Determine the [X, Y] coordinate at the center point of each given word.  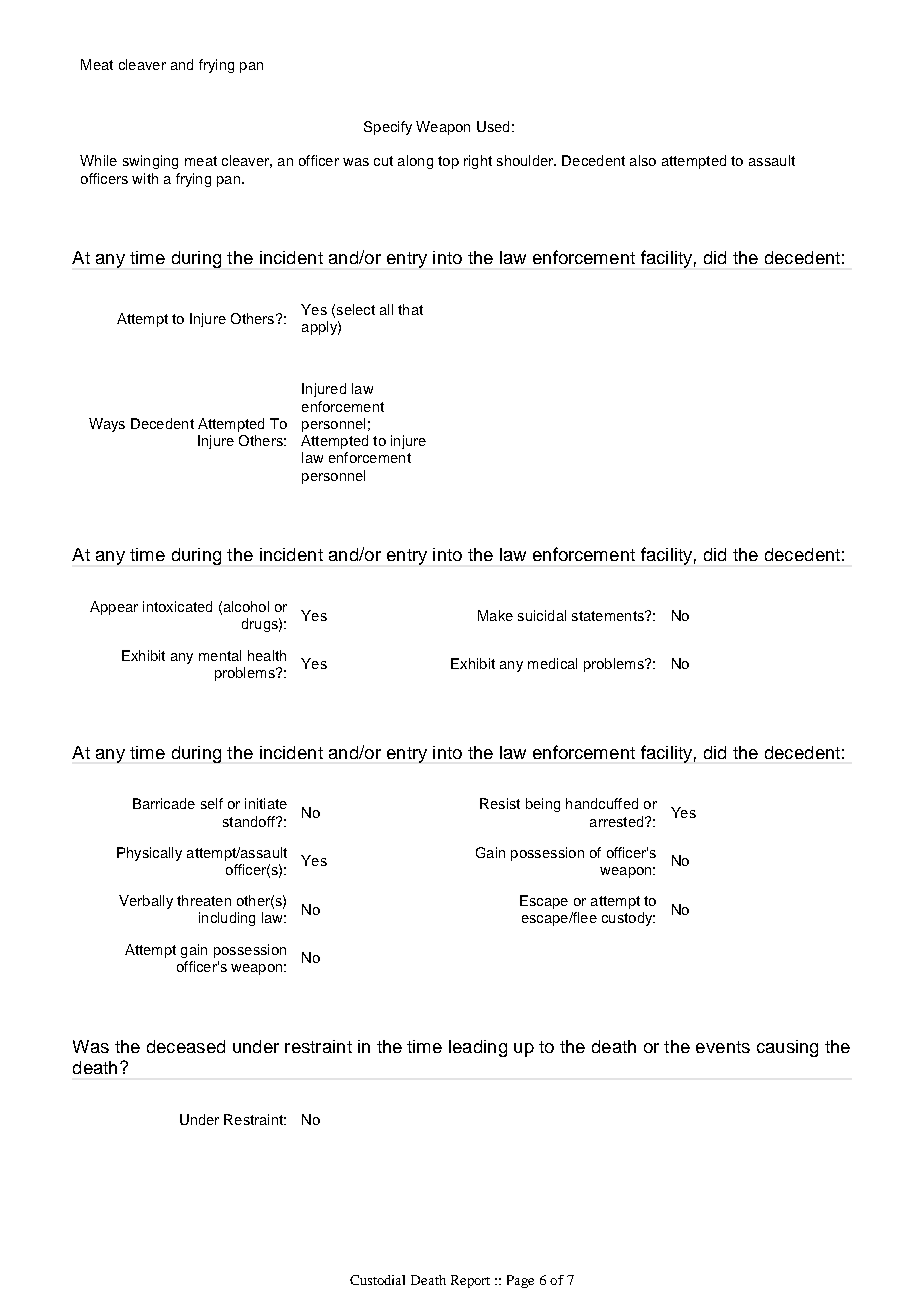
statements [609, 616]
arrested [618, 821]
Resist [500, 803]
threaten [204, 900]
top [448, 162]
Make [495, 615]
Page [520, 1281]
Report [470, 1281]
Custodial [377, 1280]
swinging [150, 162]
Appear [114, 608]
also [643, 160]
